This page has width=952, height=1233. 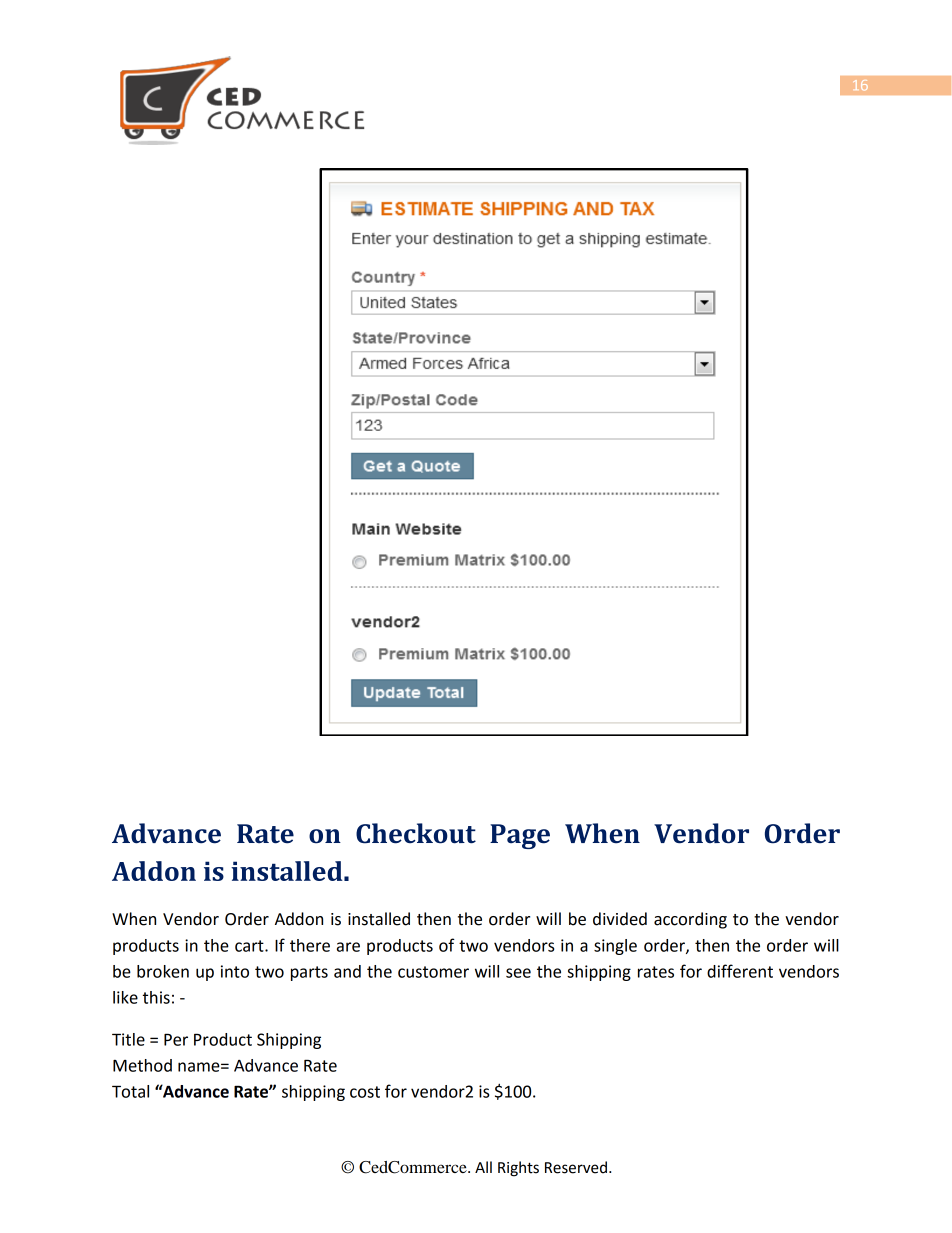 What do you see at coordinates (740, 971) in the page?
I see `different` at bounding box center [740, 971].
